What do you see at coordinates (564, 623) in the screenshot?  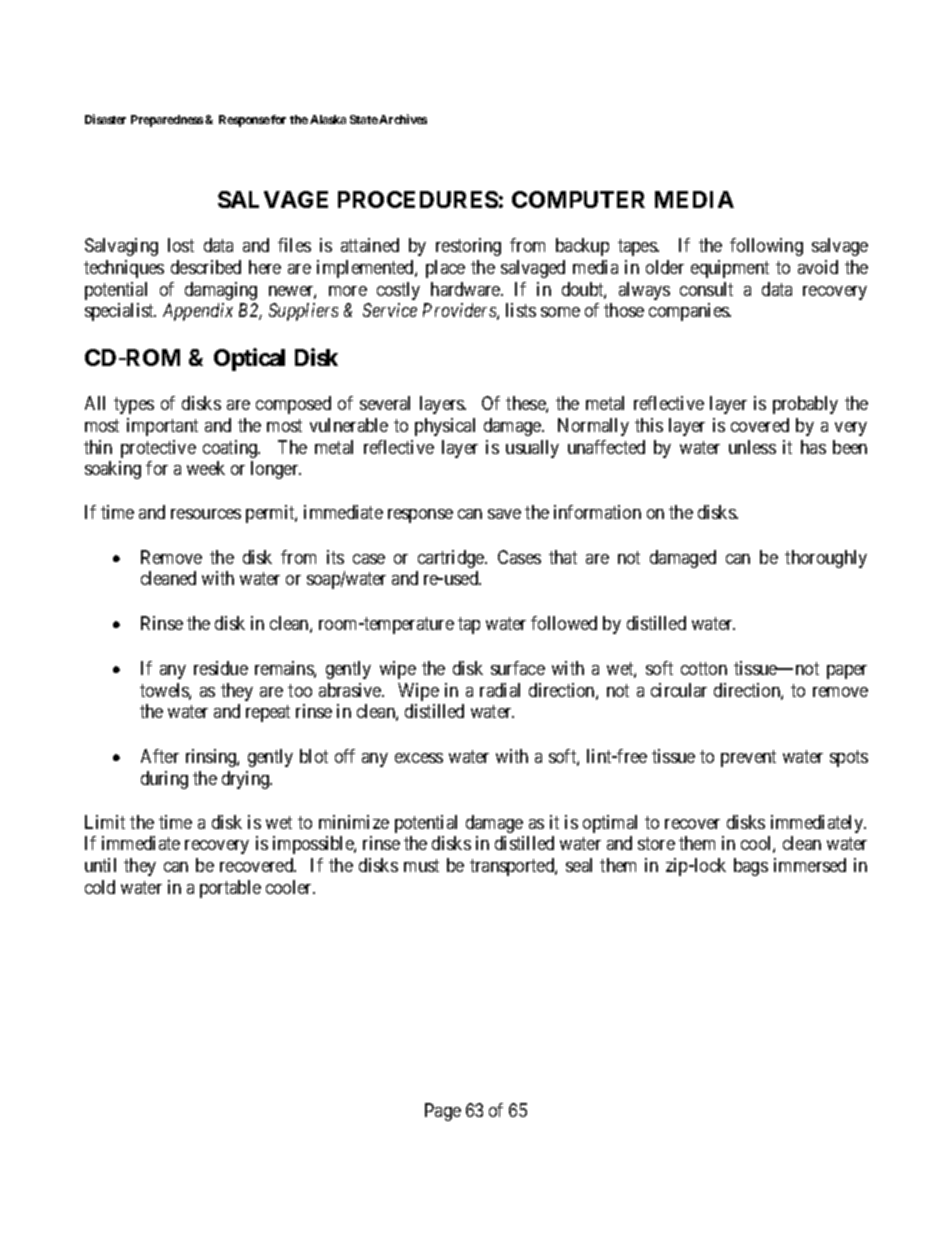 I see `followed` at bounding box center [564, 623].
